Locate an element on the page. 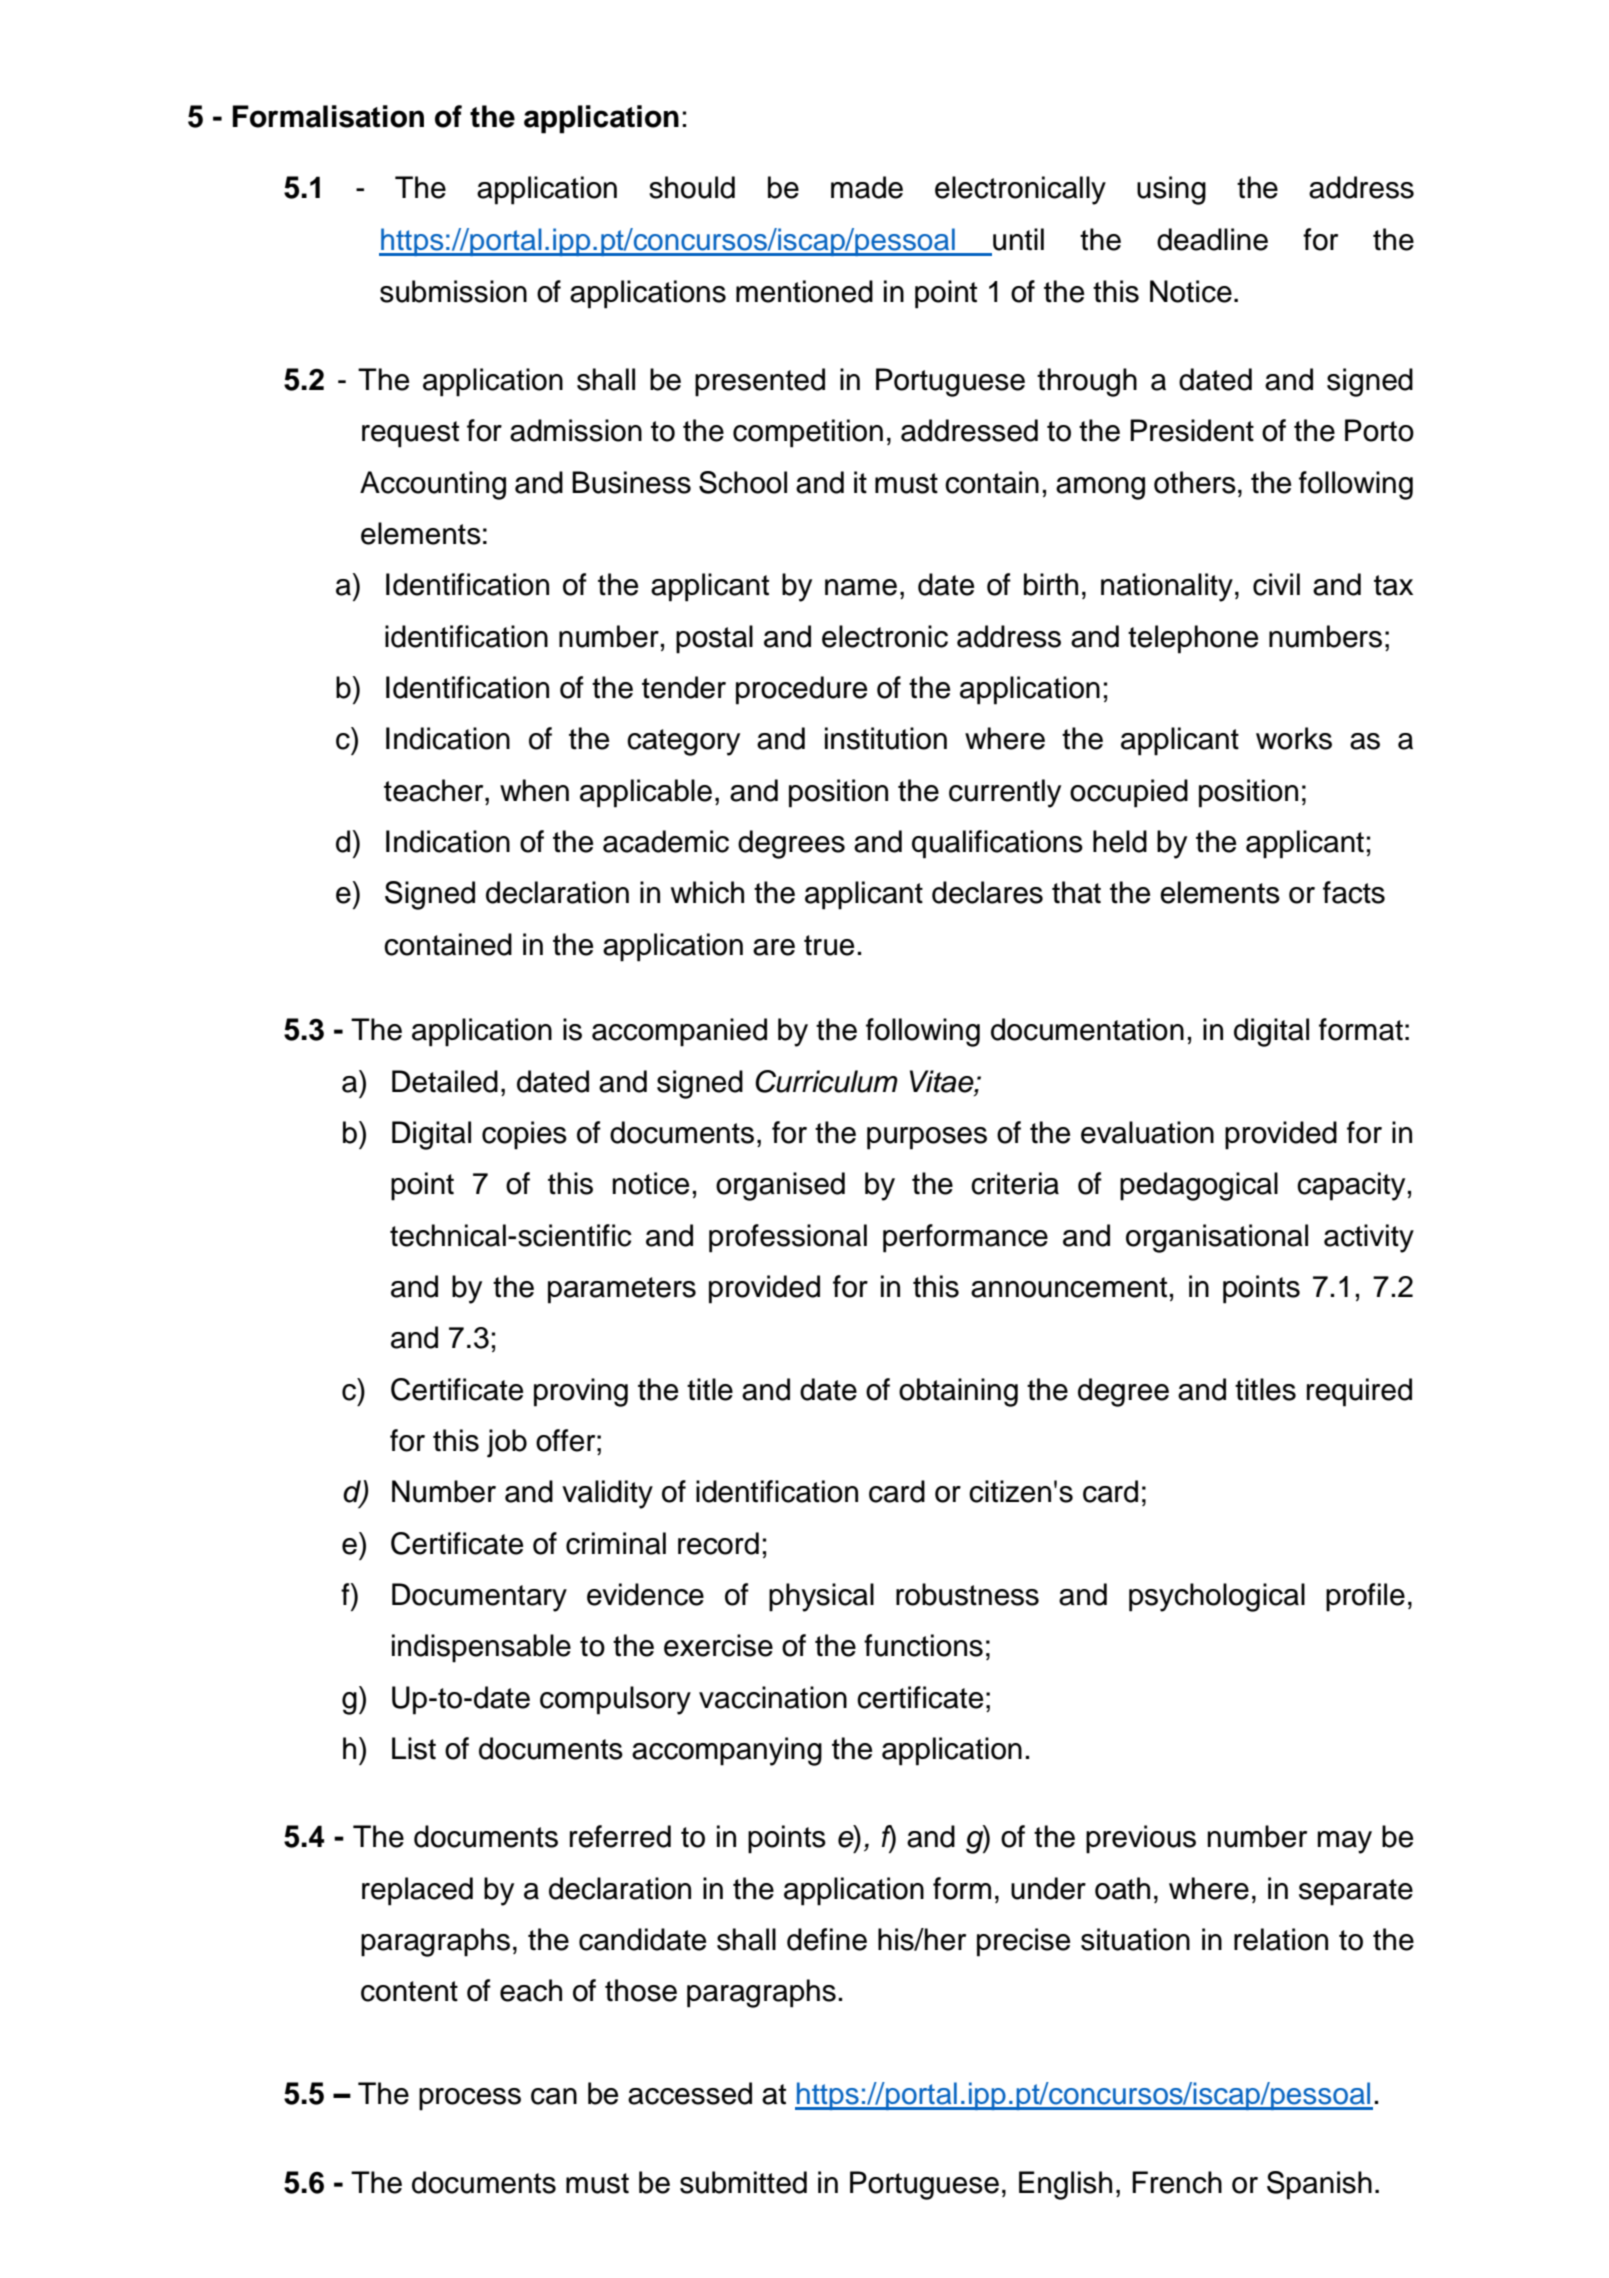 This image has height=2278, width=1609. declares is located at coordinates (987, 892).
